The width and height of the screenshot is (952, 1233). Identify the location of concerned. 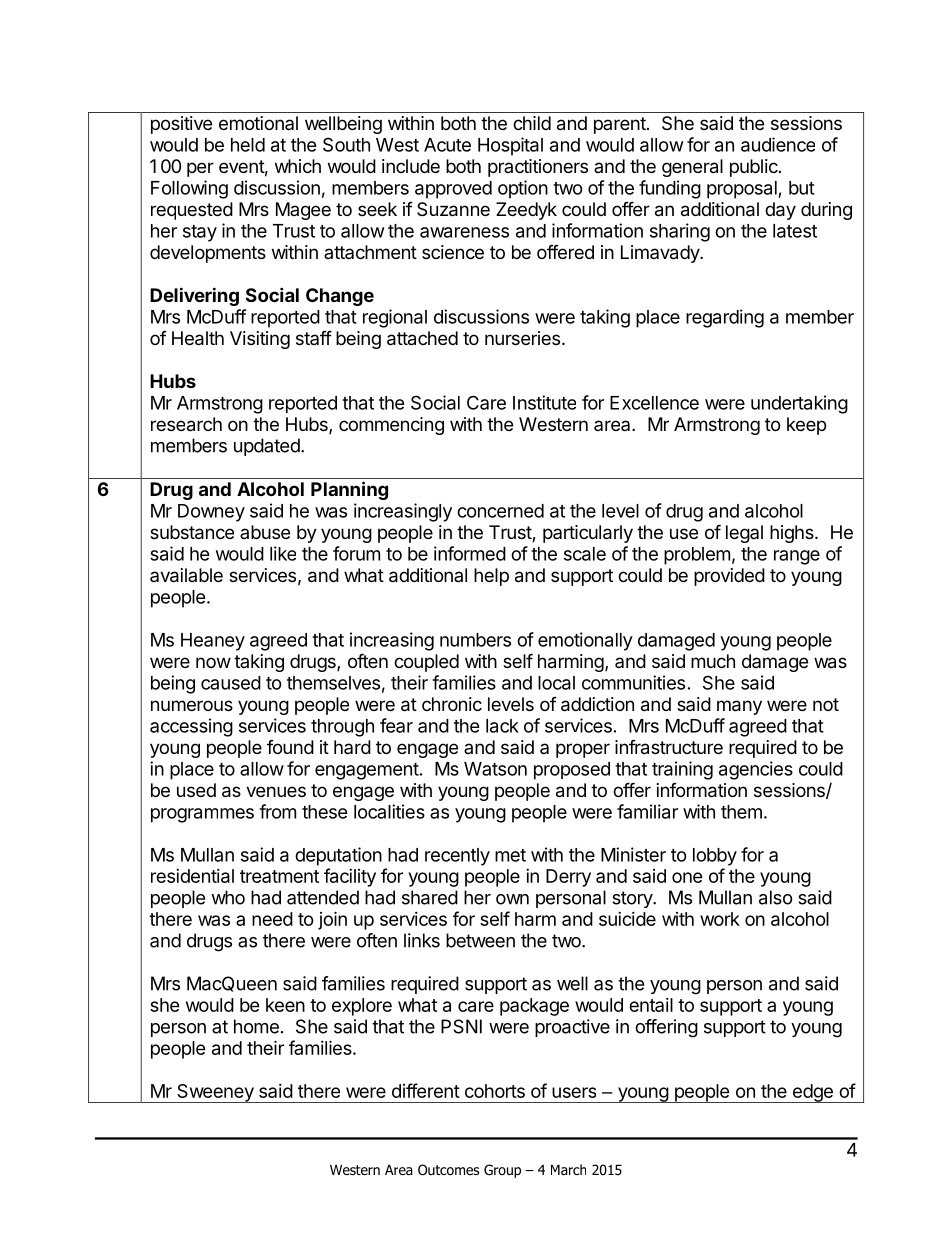
(500, 511).
